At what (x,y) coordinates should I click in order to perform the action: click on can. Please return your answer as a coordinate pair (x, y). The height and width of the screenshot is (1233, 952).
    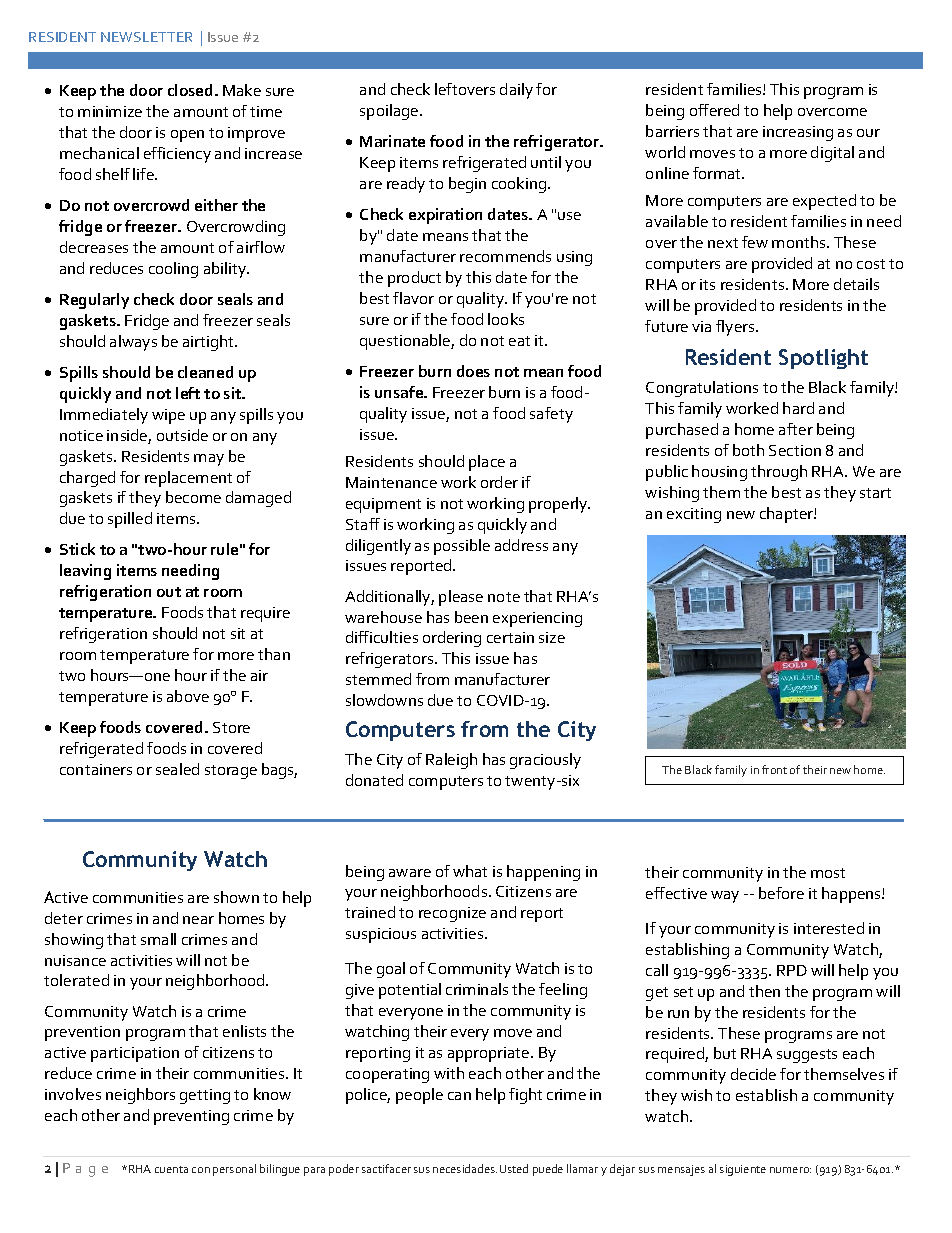
    Looking at the image, I should click on (459, 1096).
